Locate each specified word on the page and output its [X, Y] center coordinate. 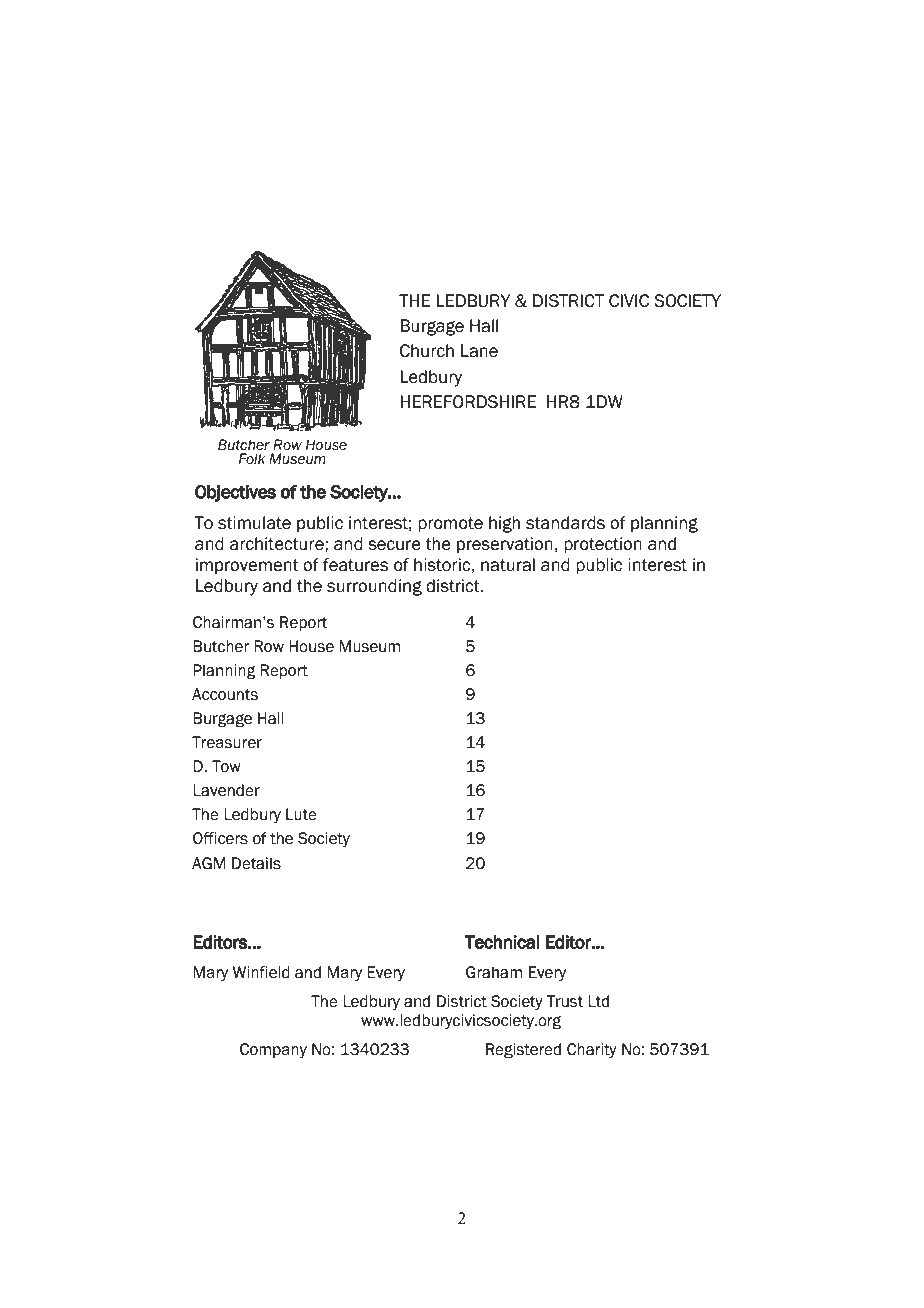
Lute [301, 814]
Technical [502, 942]
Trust [564, 1001]
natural [508, 565]
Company [273, 1050]
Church [427, 351]
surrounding [374, 587]
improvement [247, 566]
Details [256, 863]
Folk [252, 459]
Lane [479, 351]
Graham [494, 972]
